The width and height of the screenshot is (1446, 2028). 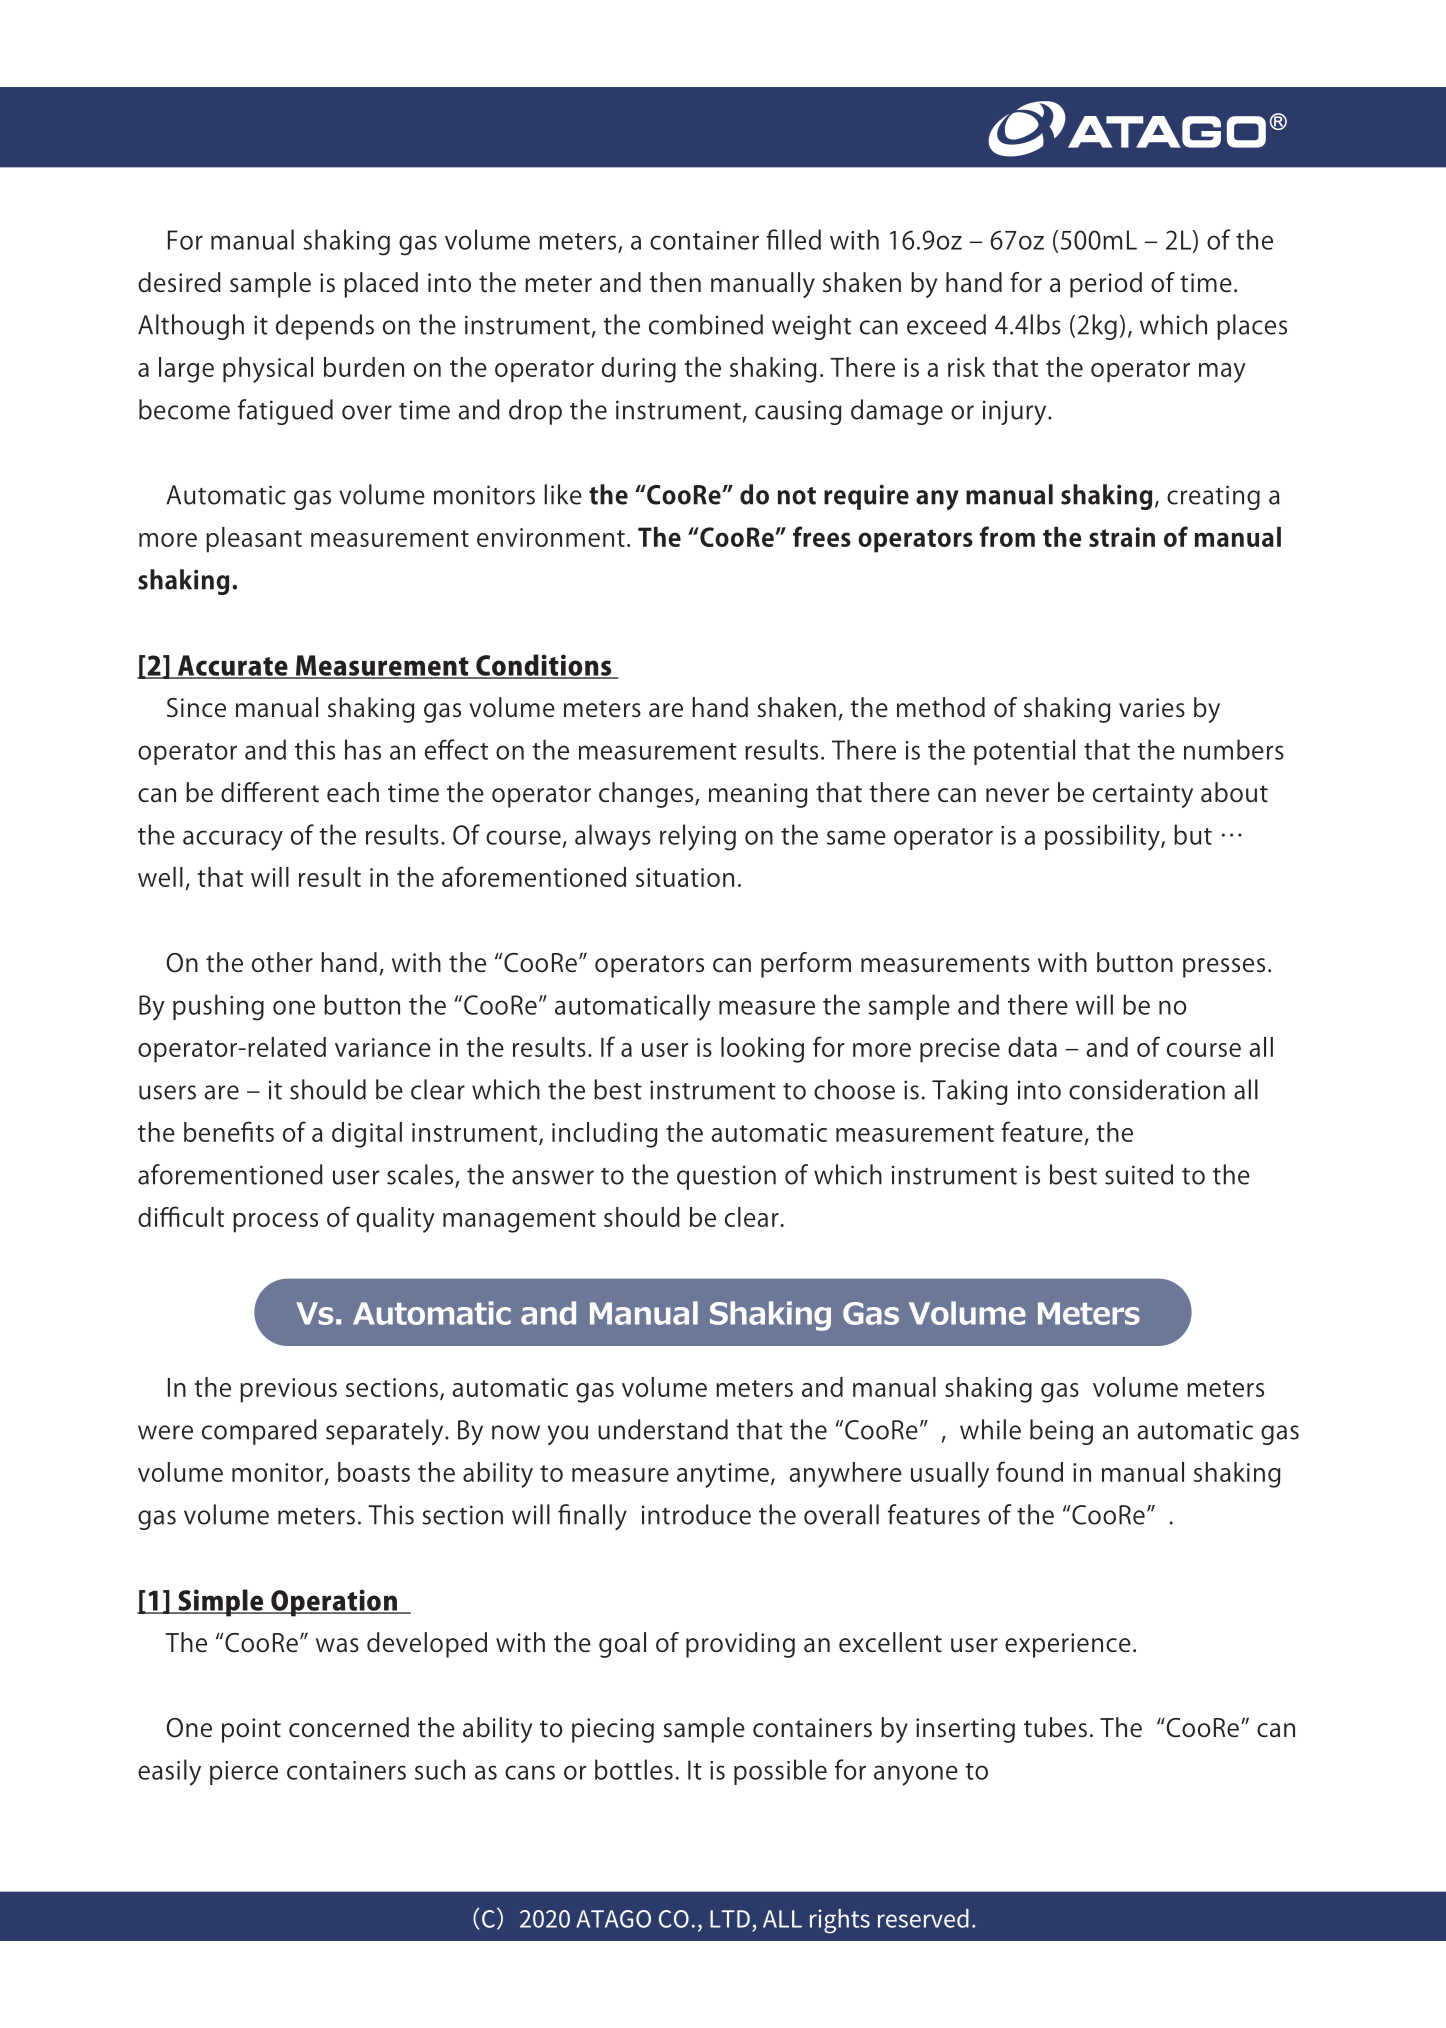 I want to click on digital, so click(x=367, y=1135).
